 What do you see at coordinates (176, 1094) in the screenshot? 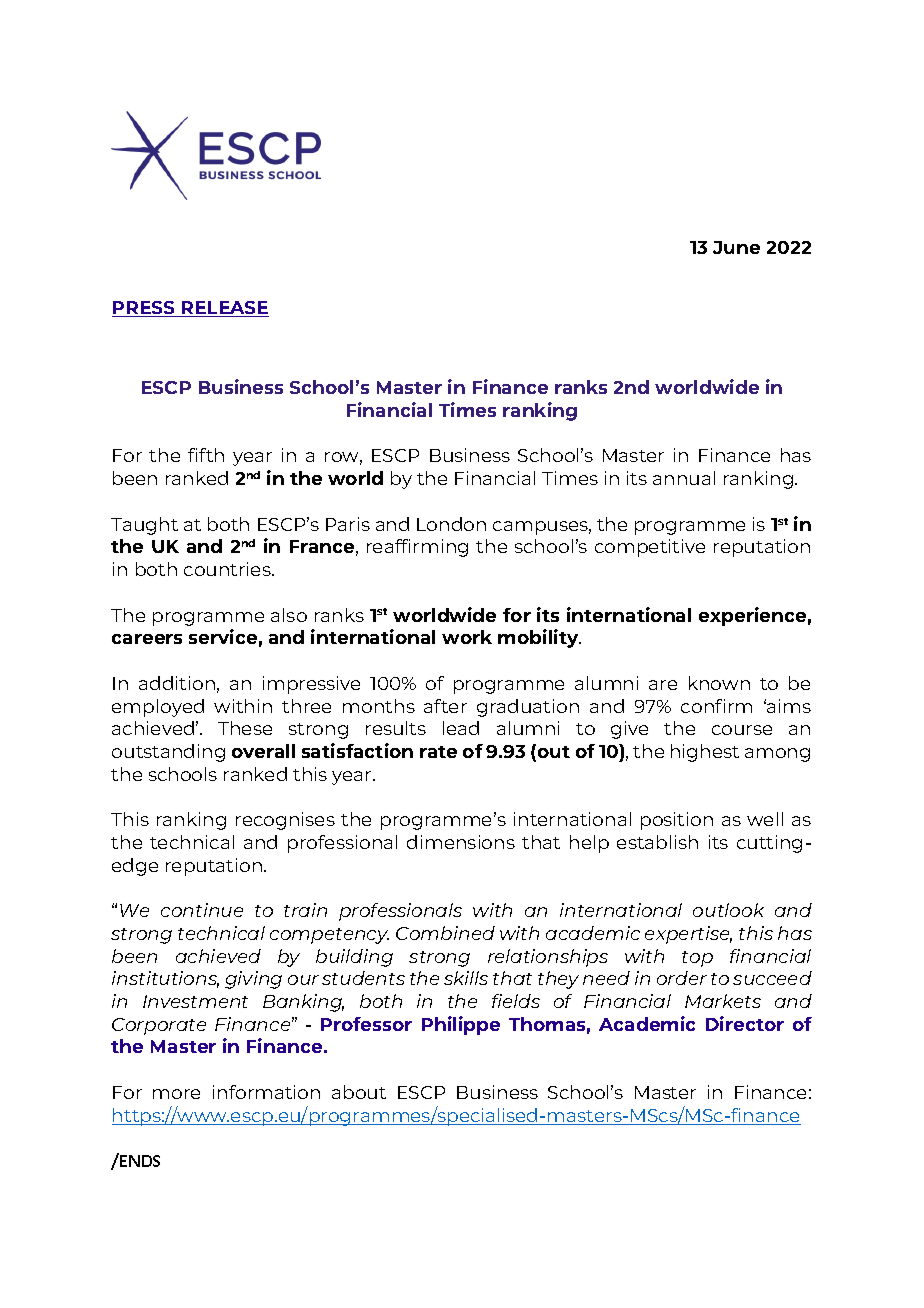
I see `more` at bounding box center [176, 1094].
